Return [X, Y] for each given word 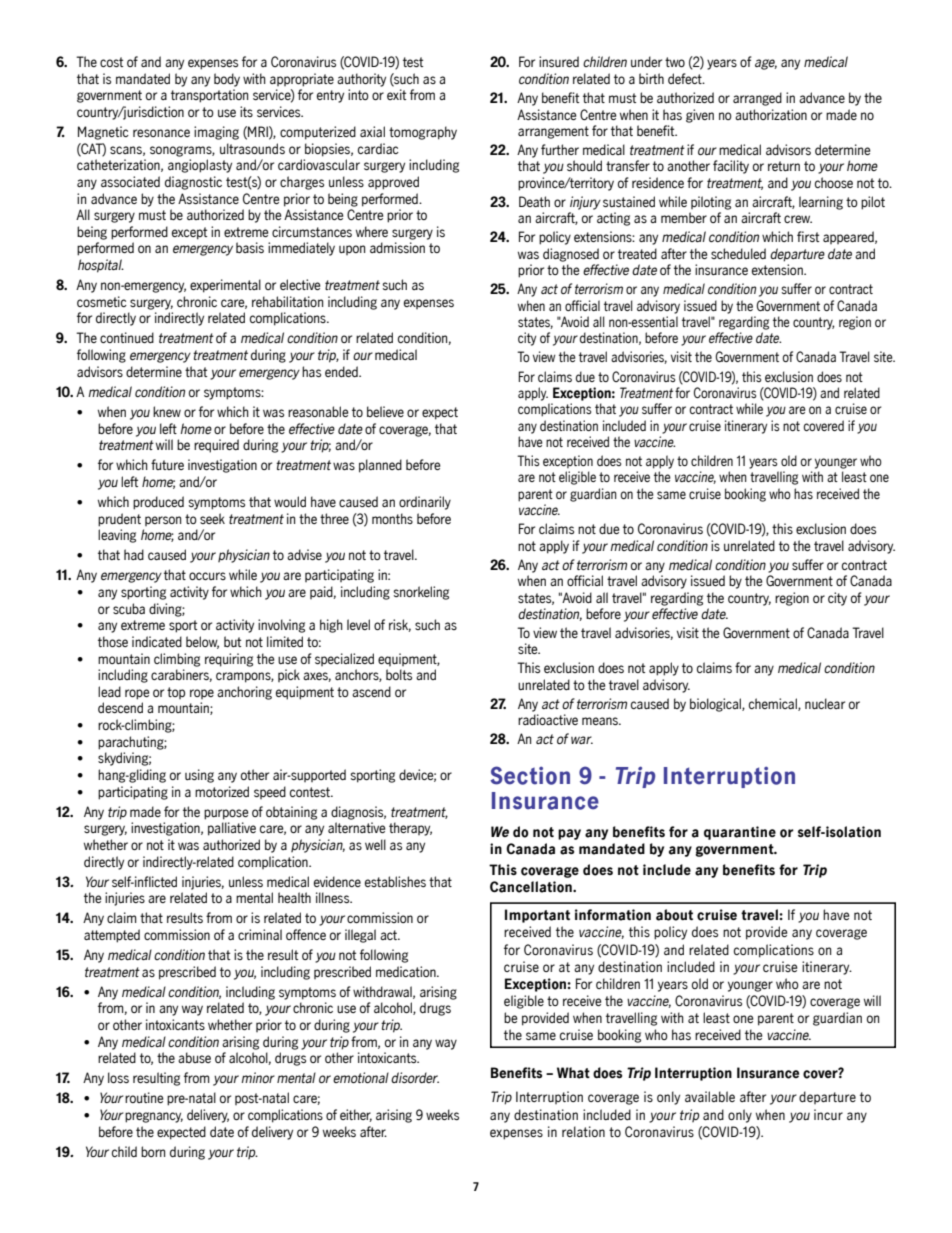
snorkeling [421, 593]
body [227, 80]
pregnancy [154, 1117]
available [710, 1096]
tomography [423, 133]
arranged [757, 99]
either [356, 1115]
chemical [774, 704]
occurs [207, 576]
